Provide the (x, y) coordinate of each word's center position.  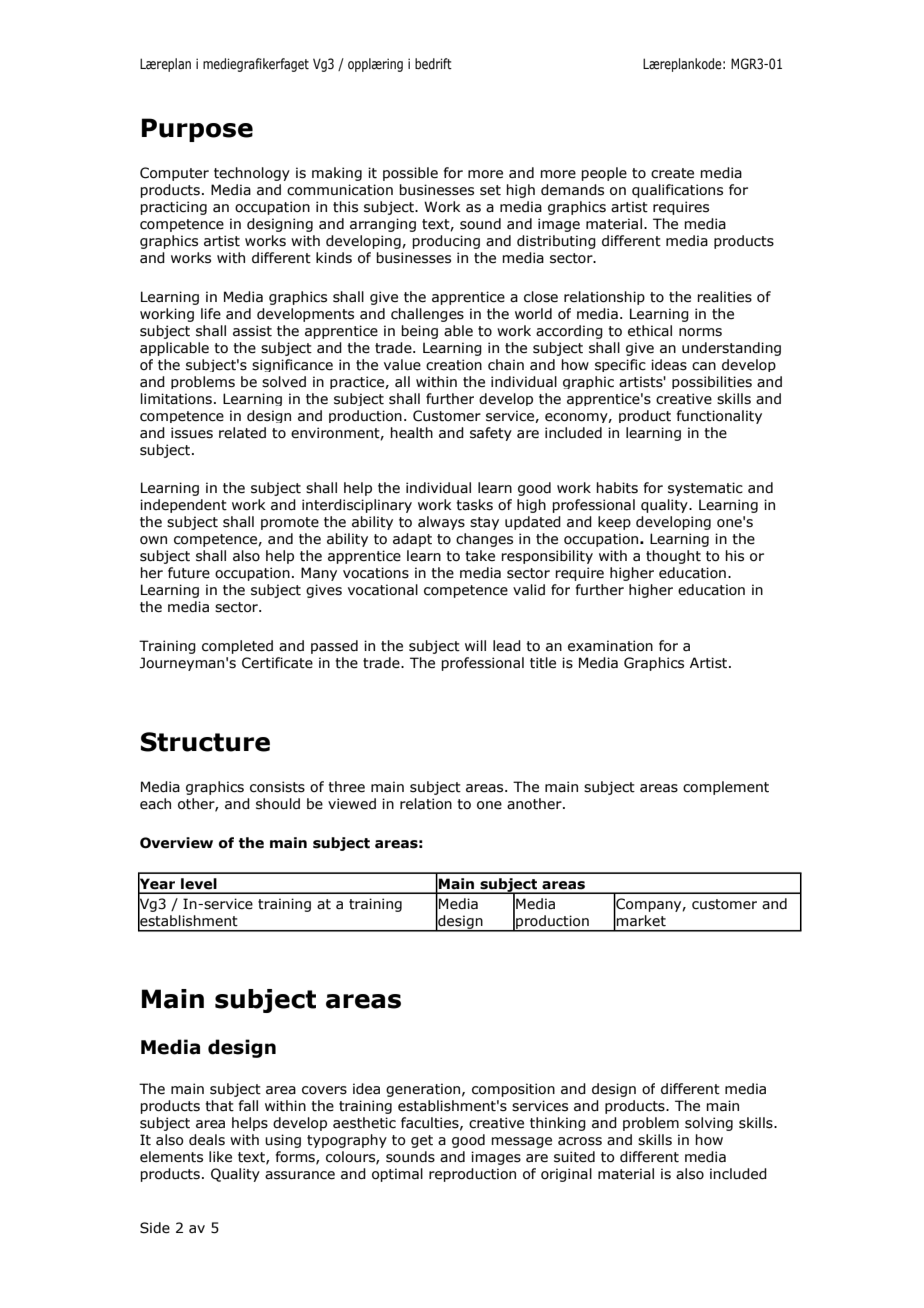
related (242, 433)
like (220, 1157)
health (411, 433)
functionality (719, 417)
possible (410, 174)
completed (237, 647)
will (475, 645)
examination (610, 646)
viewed (352, 804)
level (199, 884)
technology (252, 174)
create (672, 173)
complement (726, 788)
